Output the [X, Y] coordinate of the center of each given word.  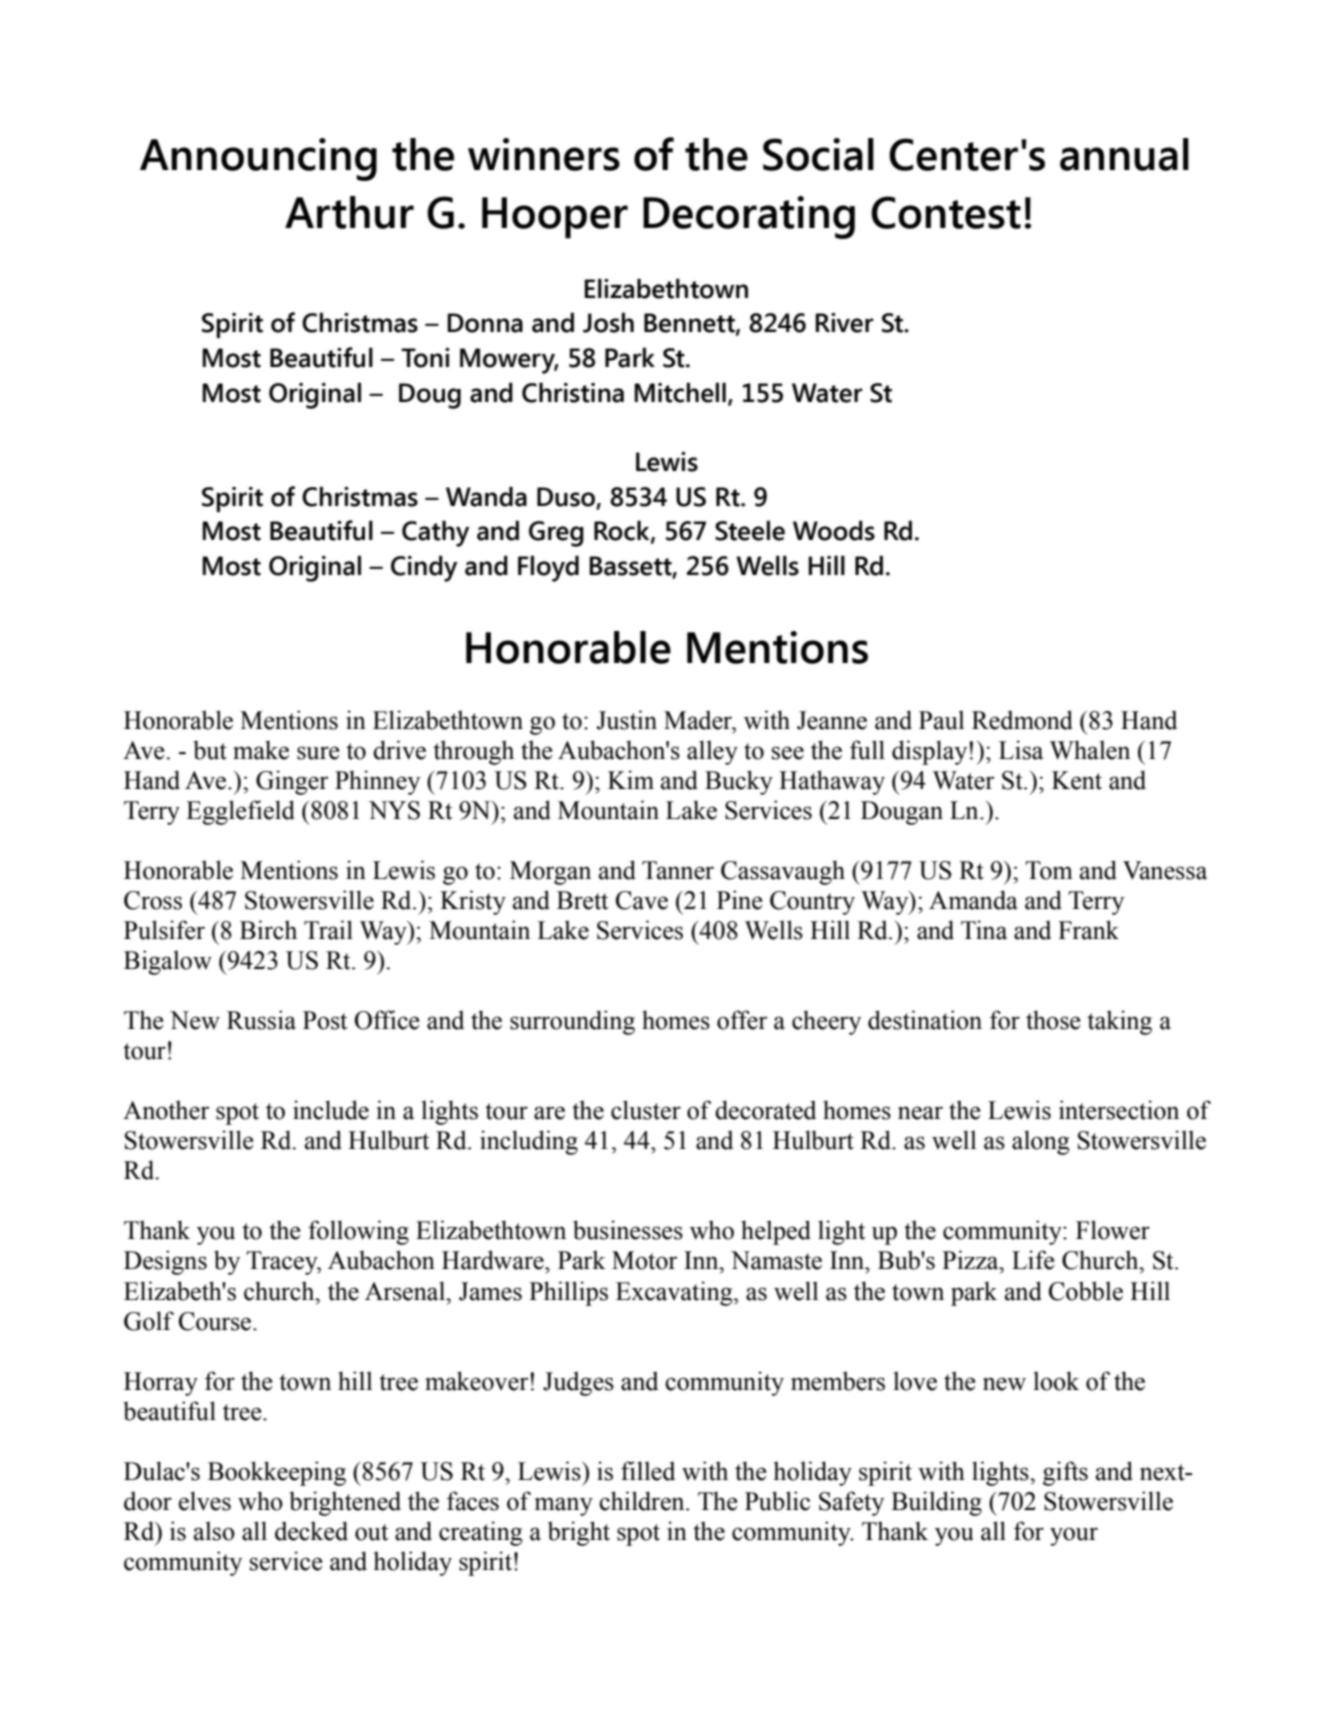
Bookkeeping [277, 1473]
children [643, 1501]
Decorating [749, 217]
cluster [646, 1110]
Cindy [424, 568]
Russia [261, 1020]
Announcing [258, 159]
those [1053, 1020]
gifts [1065, 1473]
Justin [626, 720]
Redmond [1022, 720]
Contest [946, 212]
